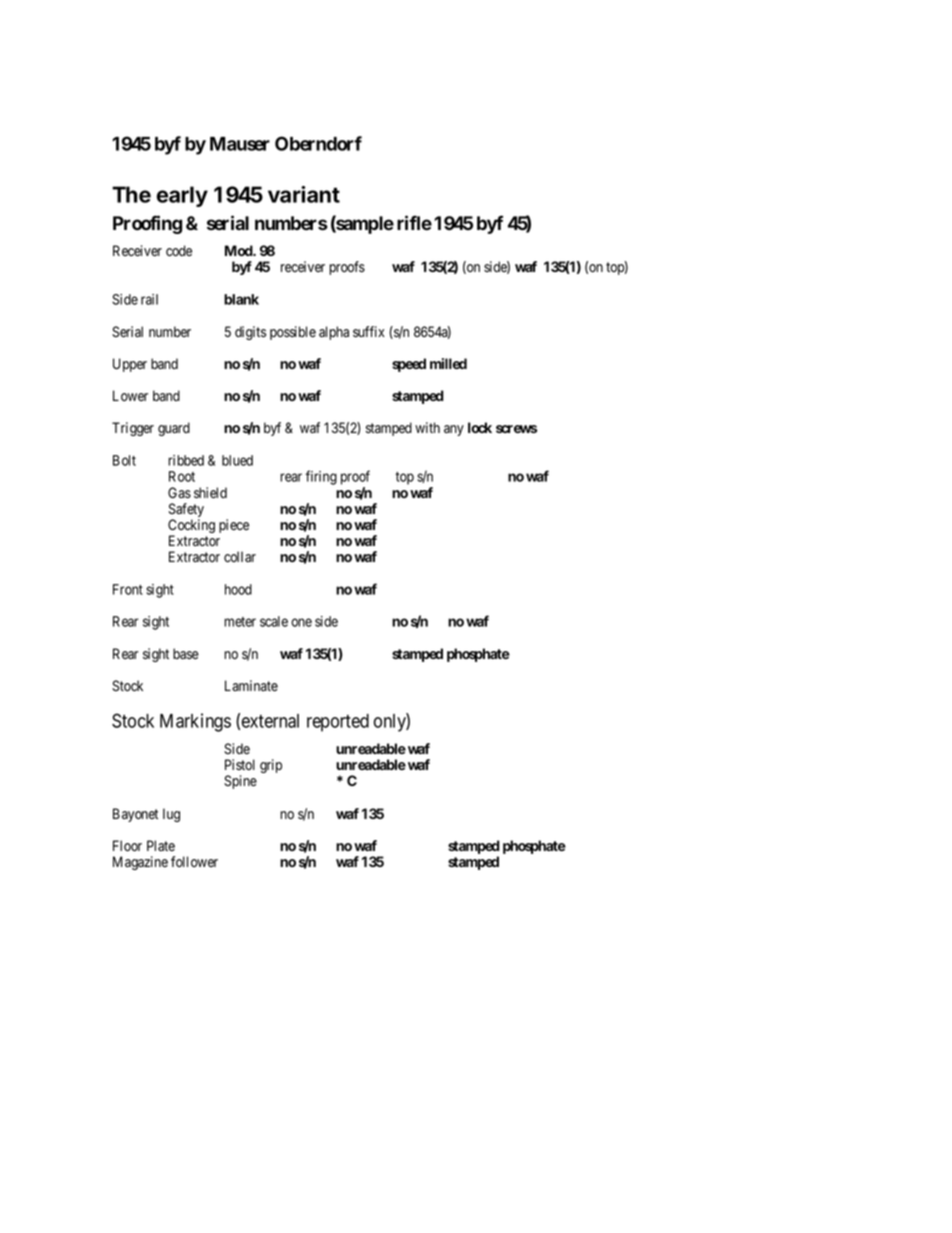 This page has height=1233, width=952. I want to click on variant, so click(304, 194).
